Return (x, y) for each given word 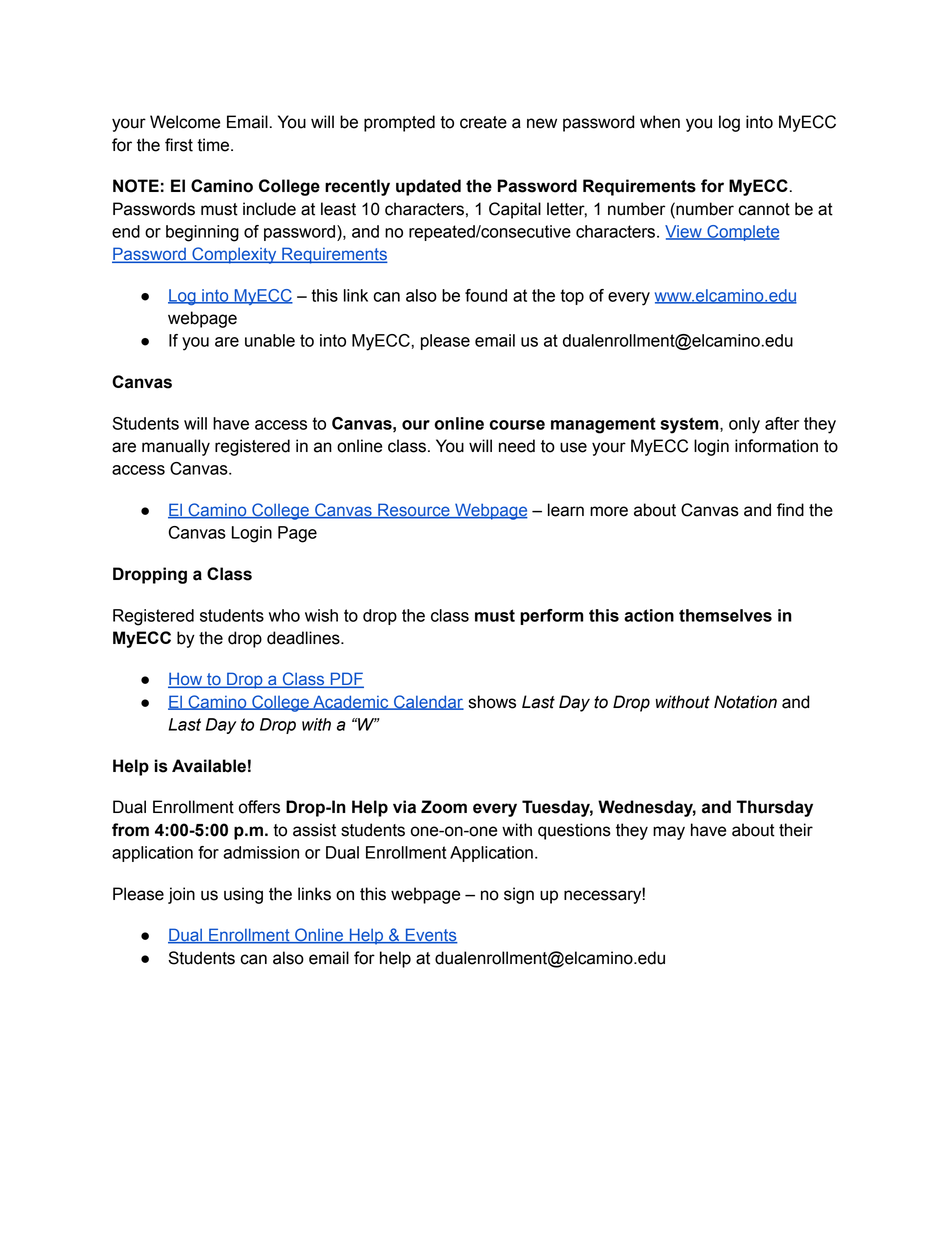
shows (492, 702)
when (660, 122)
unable (270, 340)
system (690, 425)
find (790, 510)
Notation (745, 702)
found (486, 295)
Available (209, 766)
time (214, 145)
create (483, 122)
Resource (414, 511)
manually (176, 447)
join (181, 895)
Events (431, 936)
